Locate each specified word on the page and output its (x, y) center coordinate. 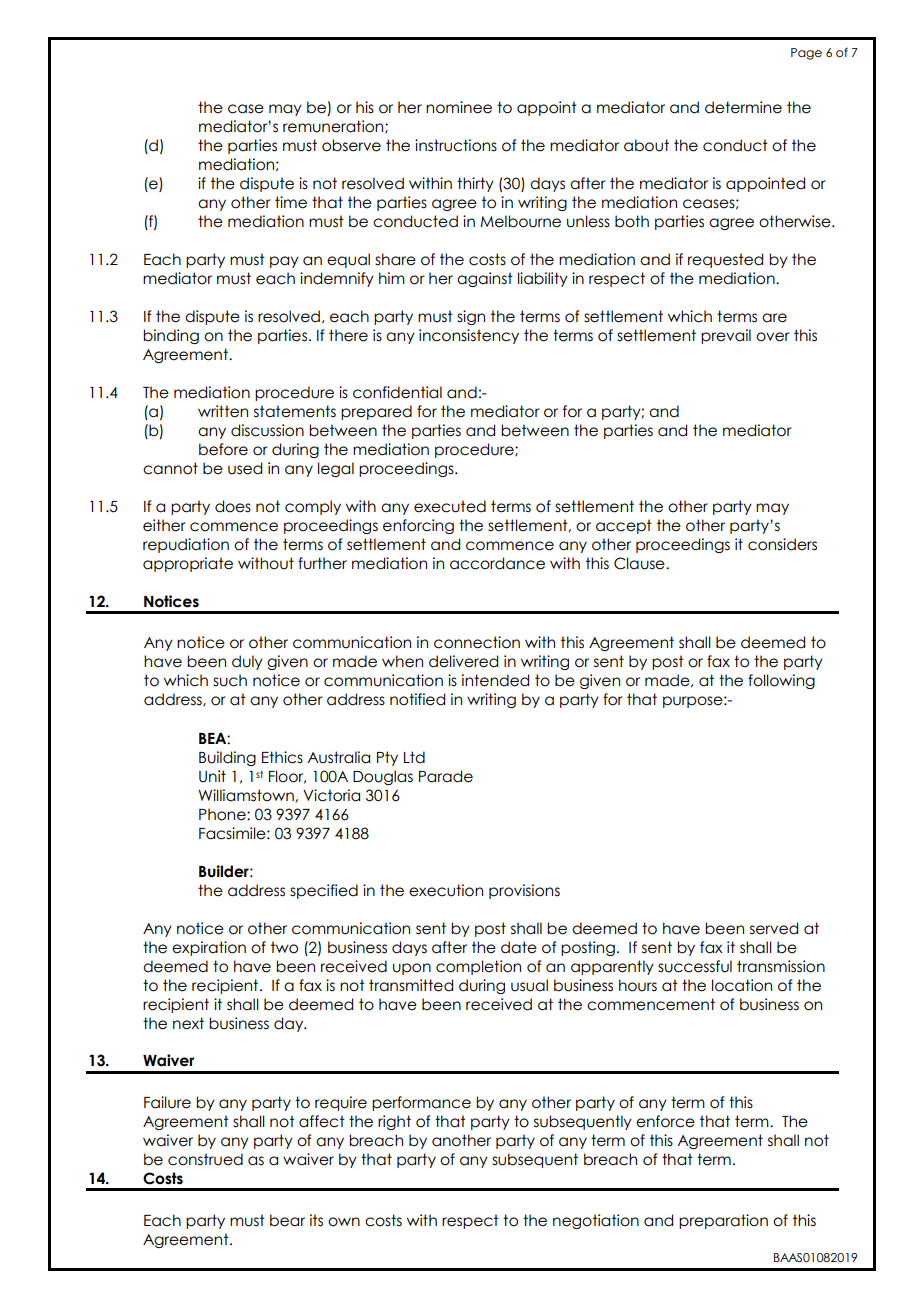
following (781, 681)
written (223, 411)
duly (247, 662)
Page (806, 54)
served (774, 928)
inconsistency (469, 336)
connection (477, 642)
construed (205, 1159)
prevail (726, 336)
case (246, 109)
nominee (459, 107)
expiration (209, 948)
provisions (524, 891)
